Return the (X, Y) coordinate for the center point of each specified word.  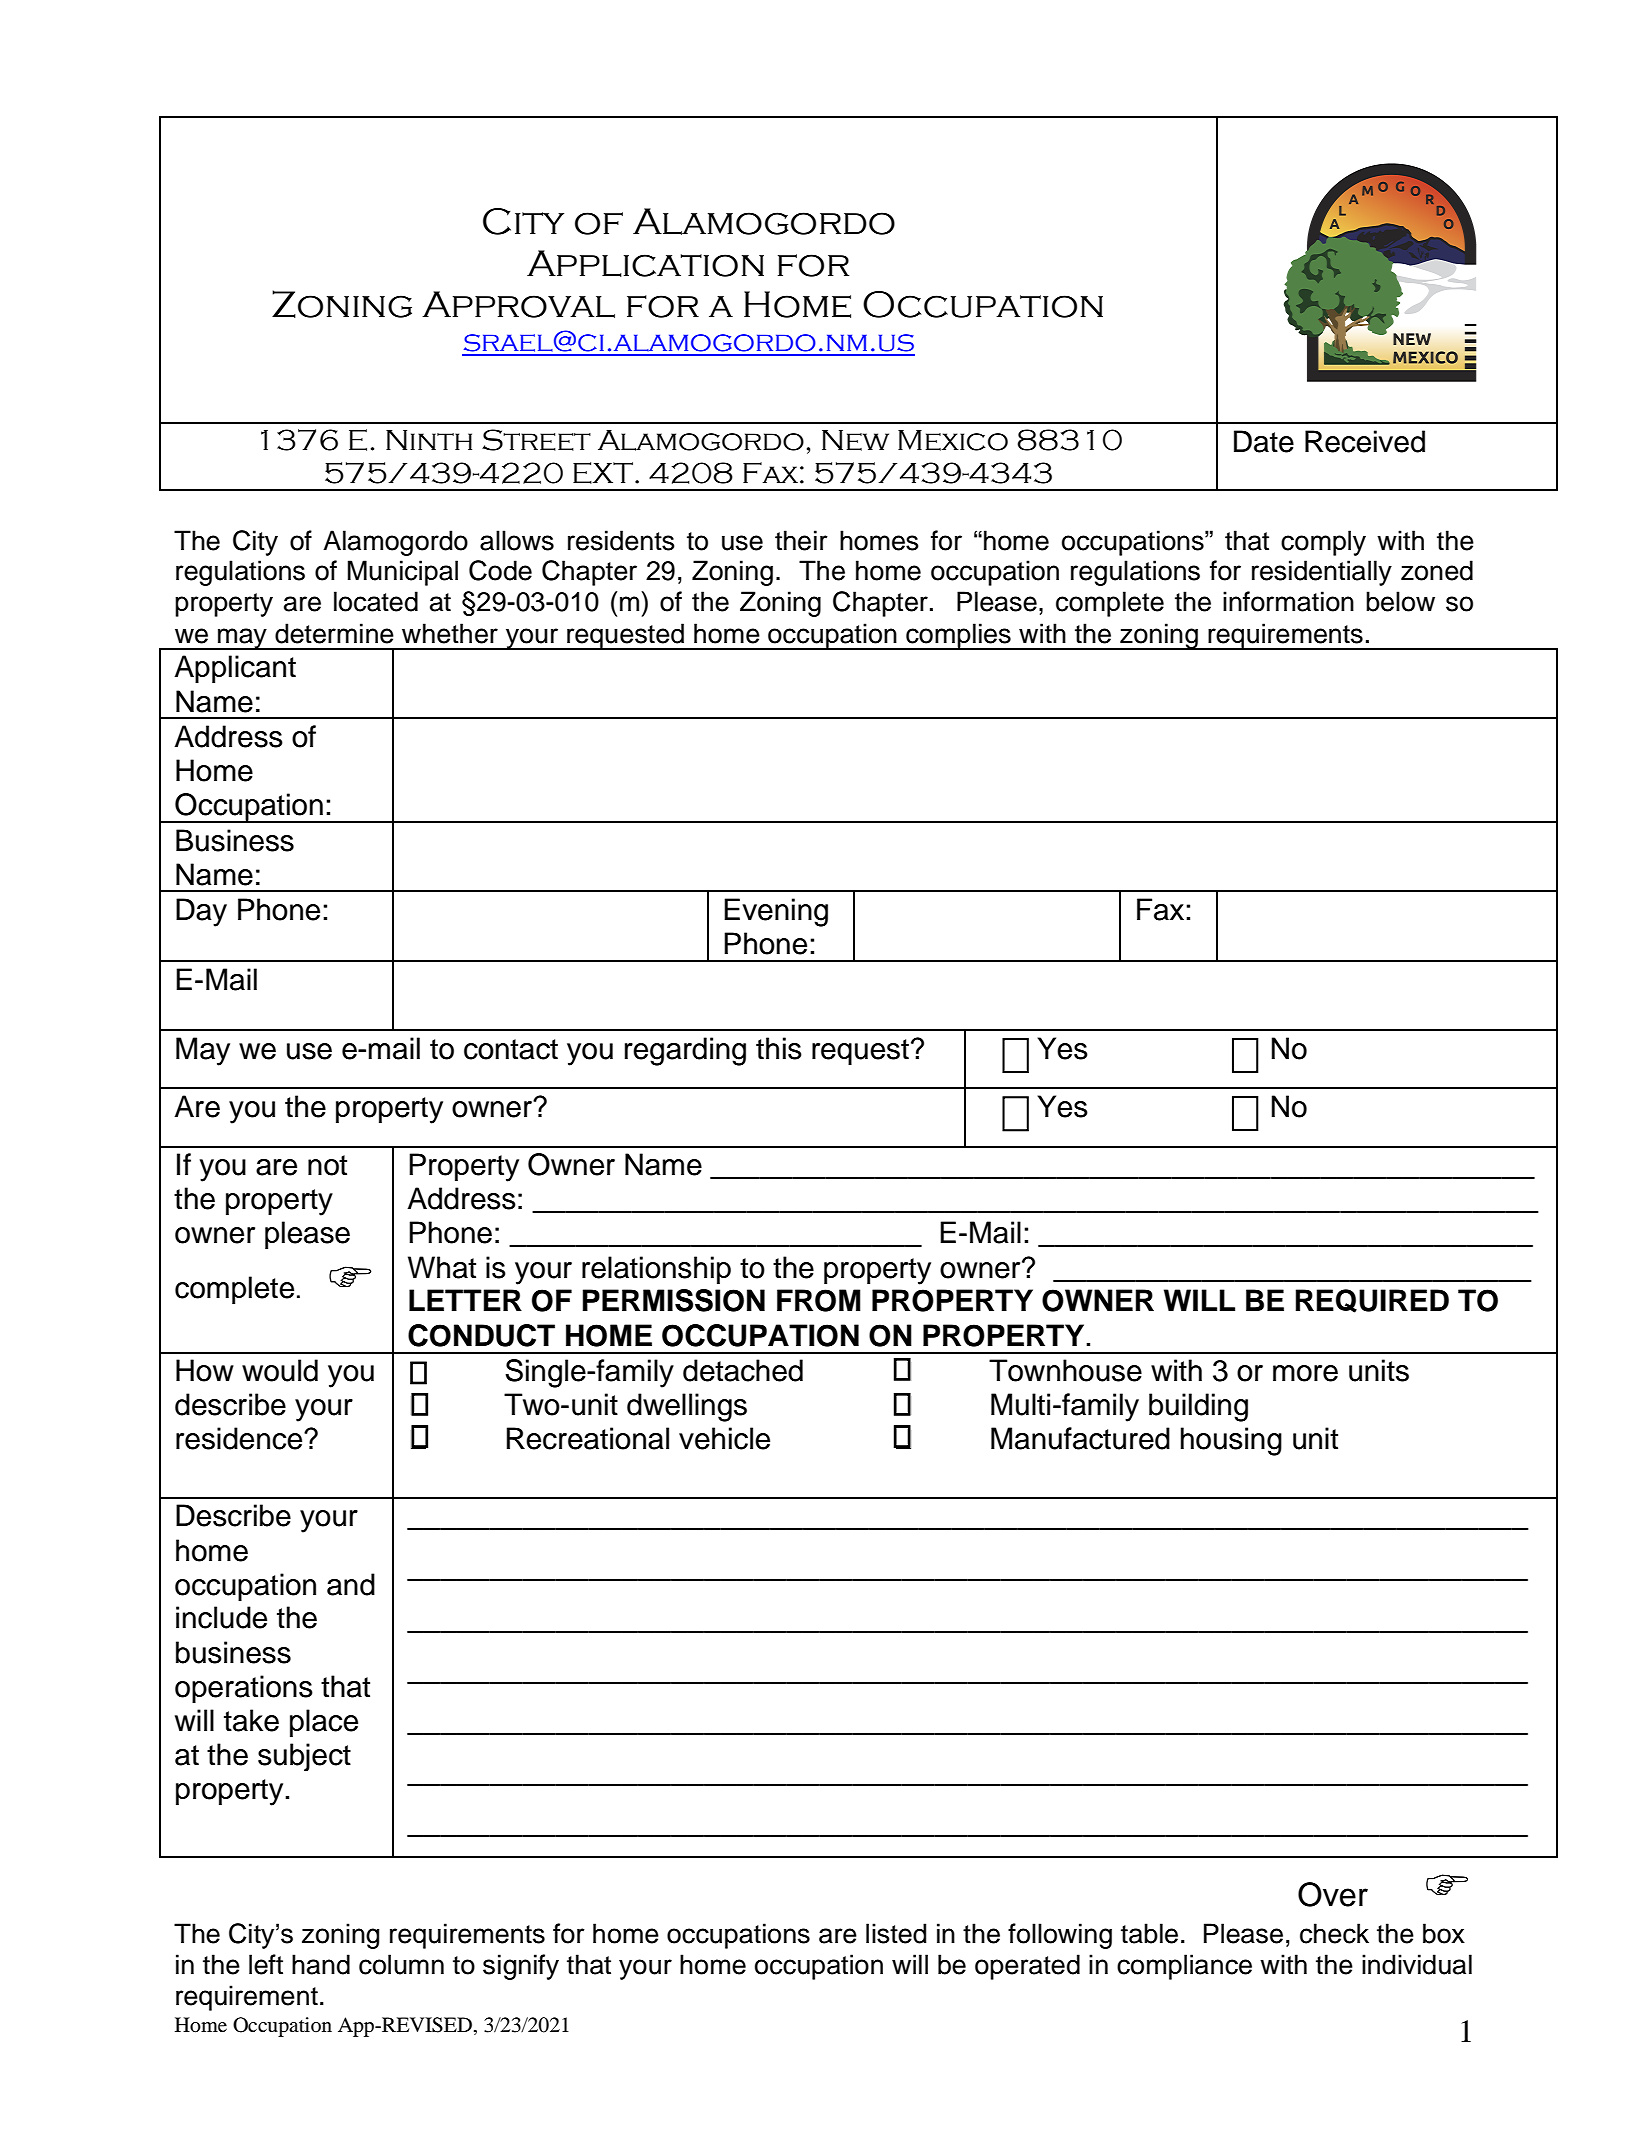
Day (201, 912)
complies (958, 636)
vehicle (724, 1438)
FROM (819, 1300)
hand (321, 1964)
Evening (776, 912)
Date (1264, 441)
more (1305, 1373)
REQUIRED (1372, 1301)
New (855, 440)
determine (334, 633)
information (1288, 601)
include (221, 1617)
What (442, 1267)
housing (1231, 1441)
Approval (518, 304)
